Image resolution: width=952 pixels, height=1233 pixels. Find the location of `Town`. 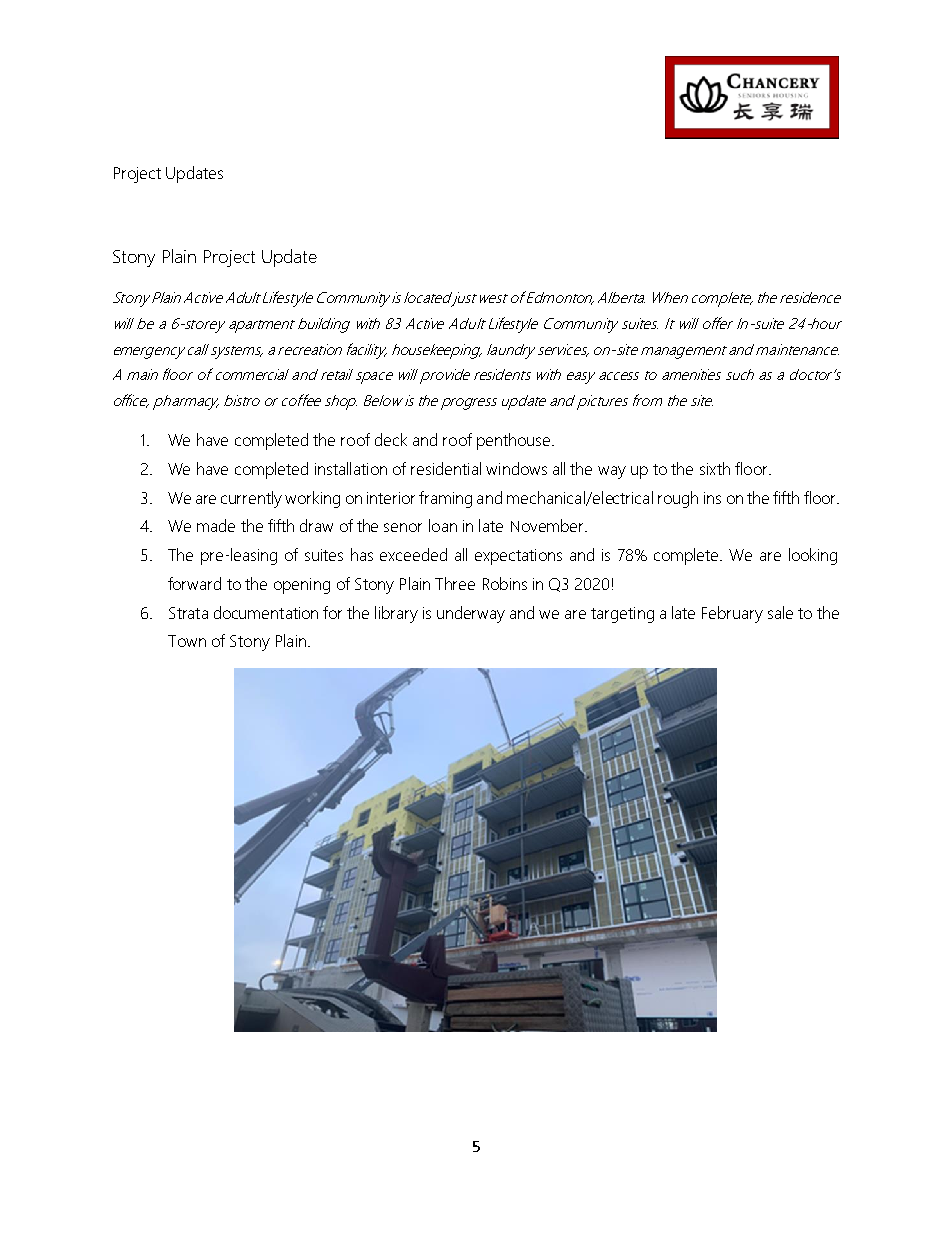

Town is located at coordinates (187, 641).
